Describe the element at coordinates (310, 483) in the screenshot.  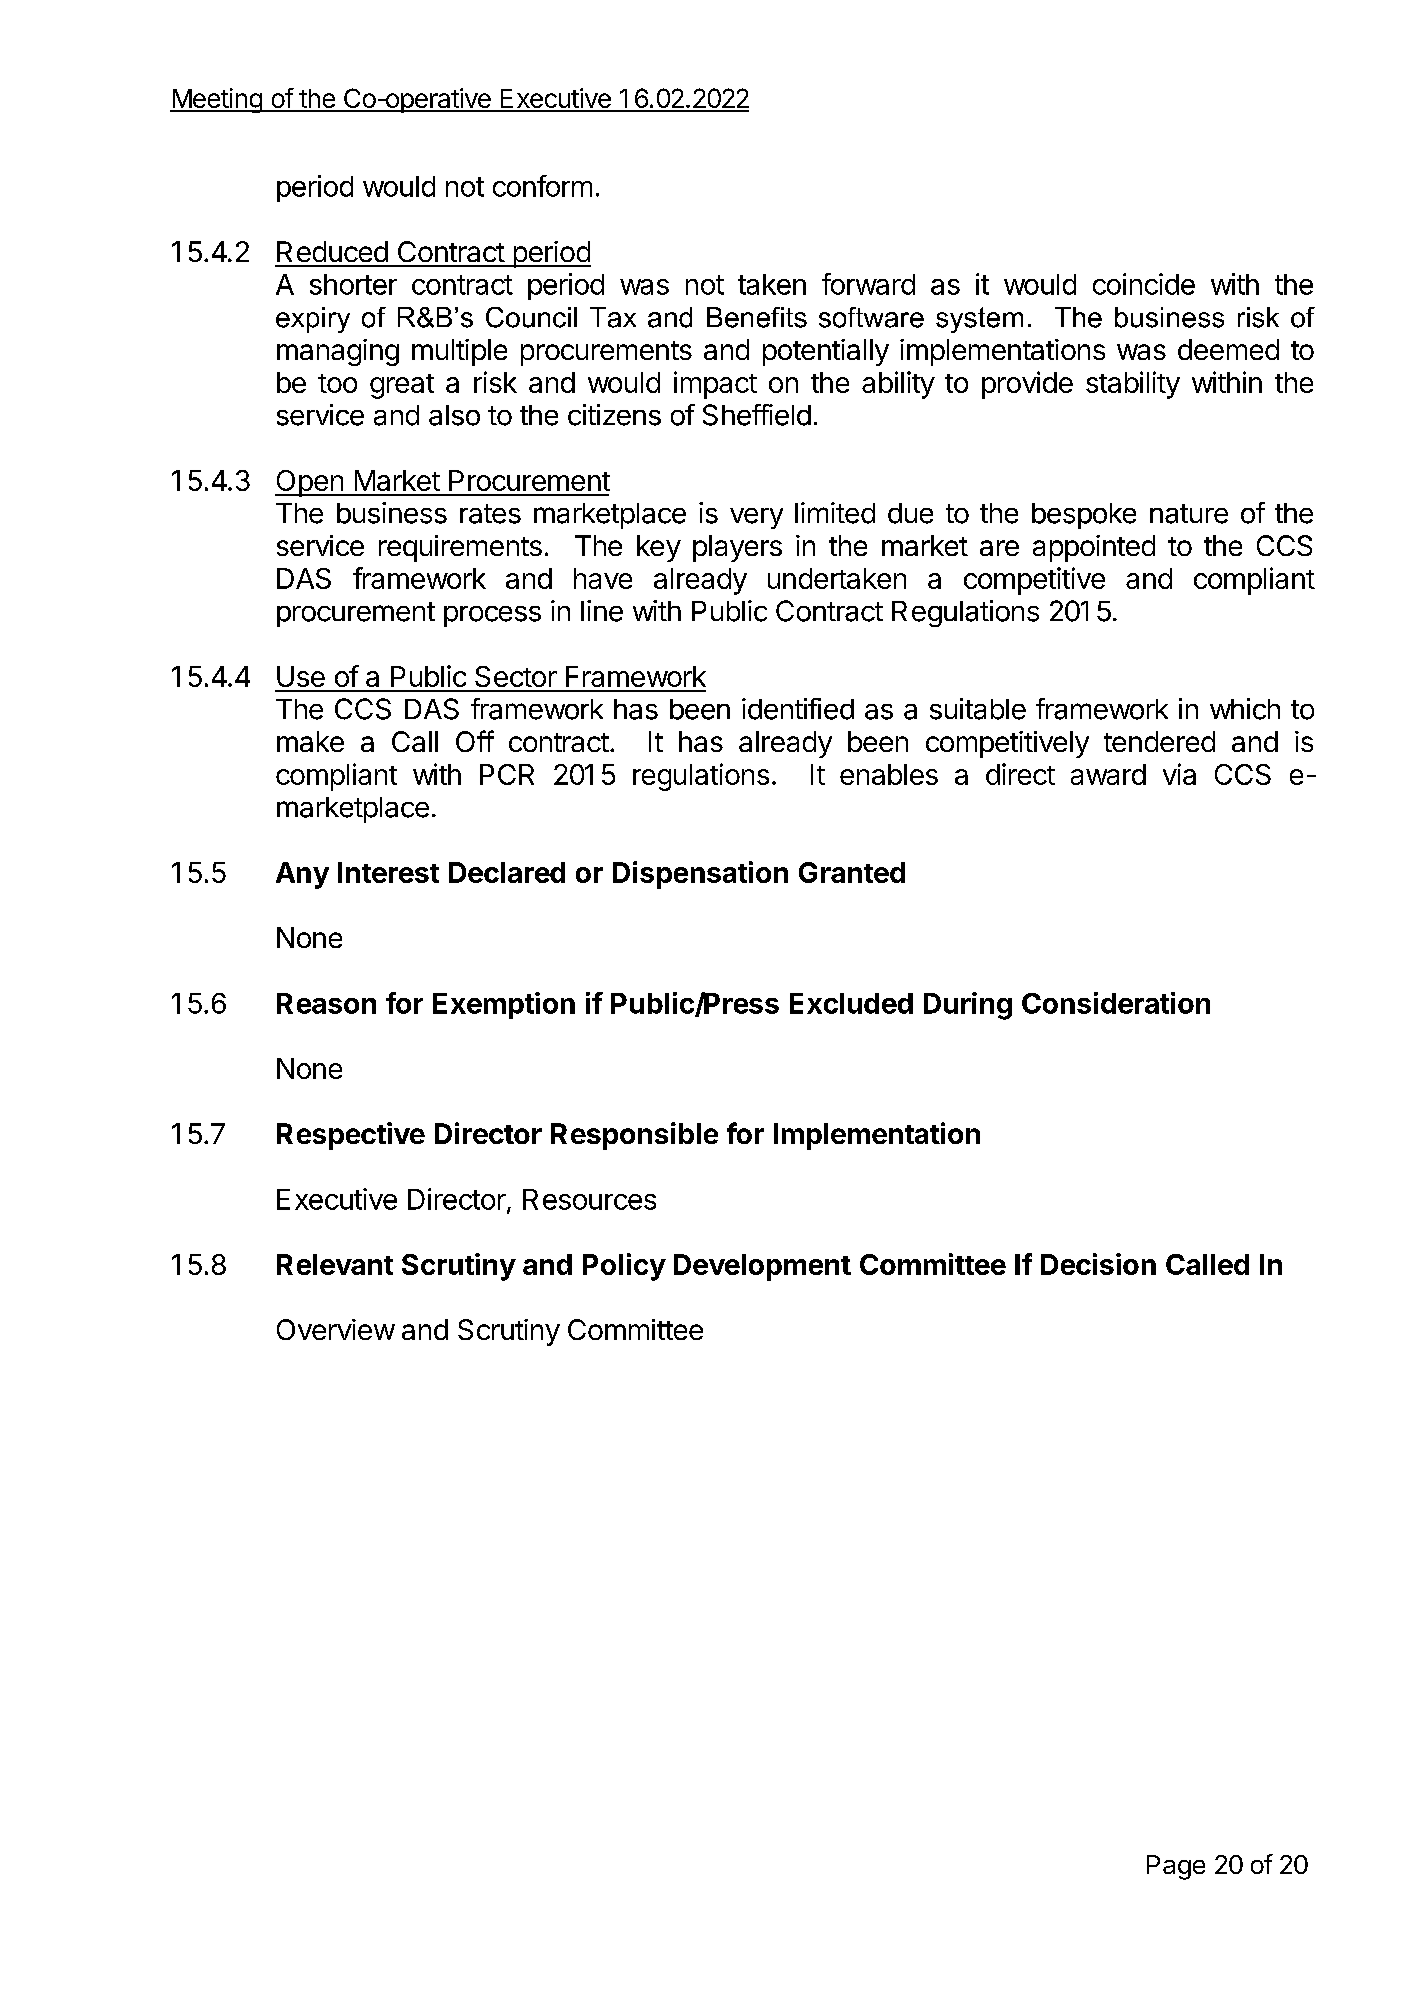
I see `Open` at that location.
